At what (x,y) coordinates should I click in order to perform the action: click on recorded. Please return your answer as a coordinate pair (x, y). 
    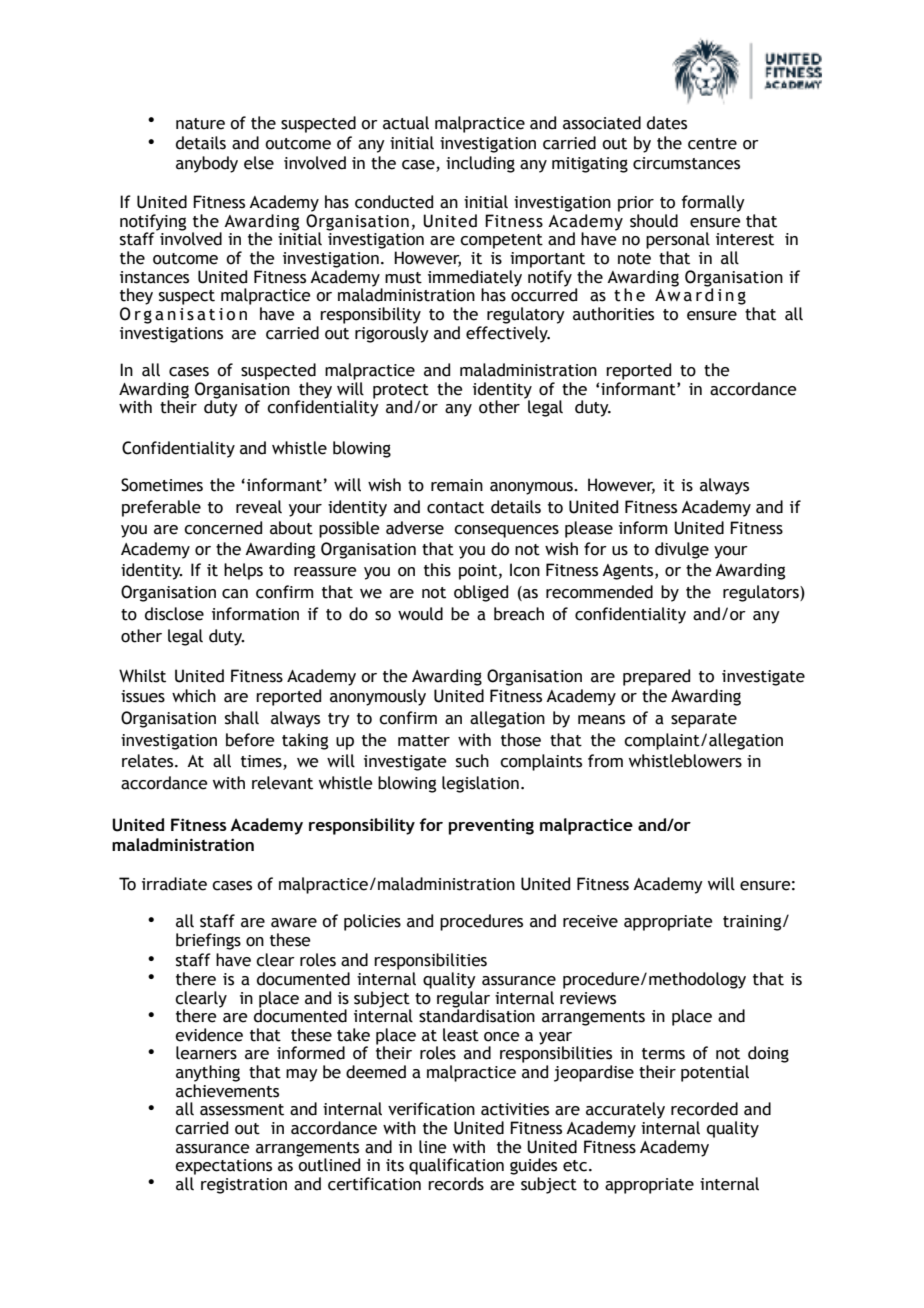
    Looking at the image, I should click on (704, 1109).
